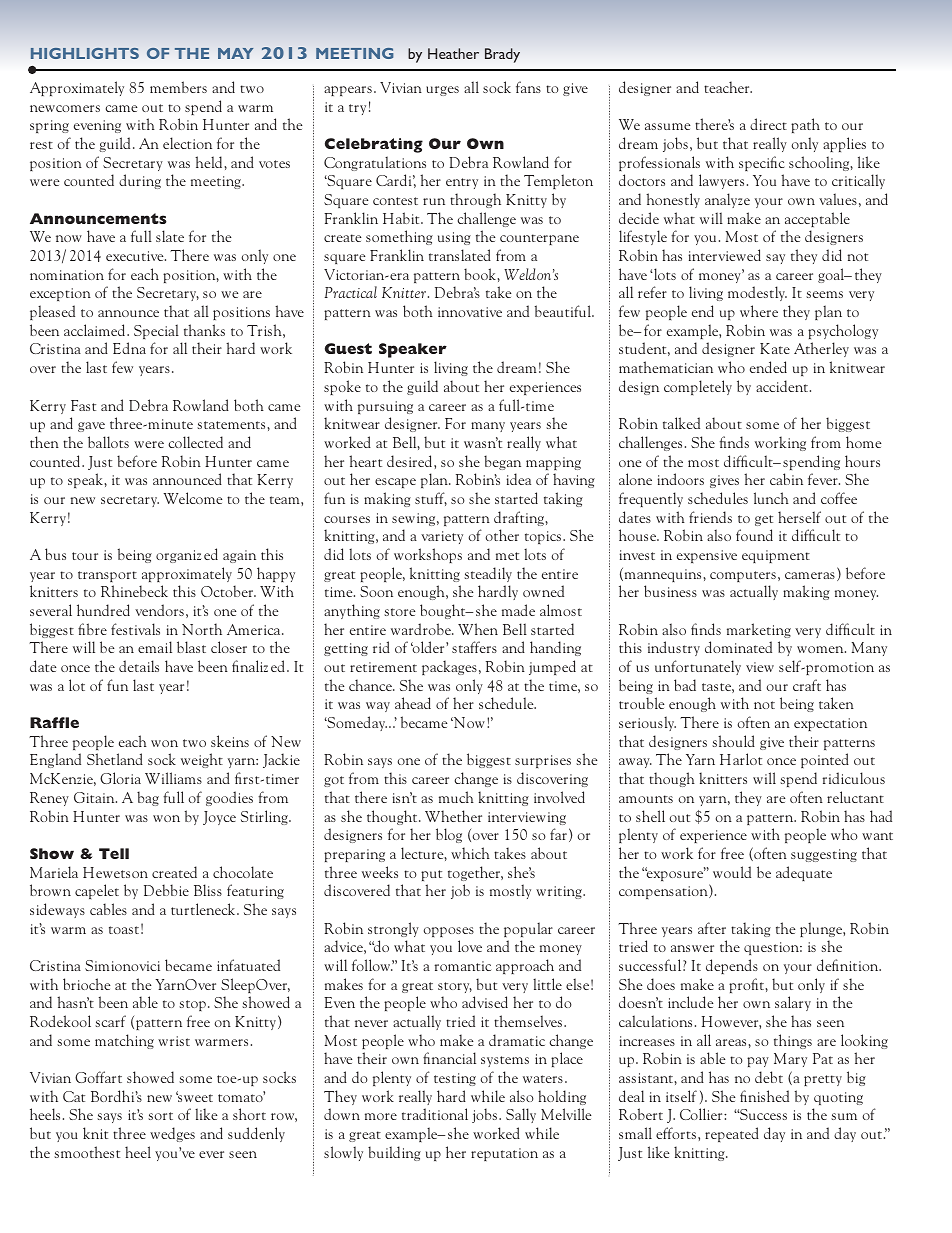  What do you see at coordinates (178, 87) in the screenshot?
I see `members` at bounding box center [178, 87].
